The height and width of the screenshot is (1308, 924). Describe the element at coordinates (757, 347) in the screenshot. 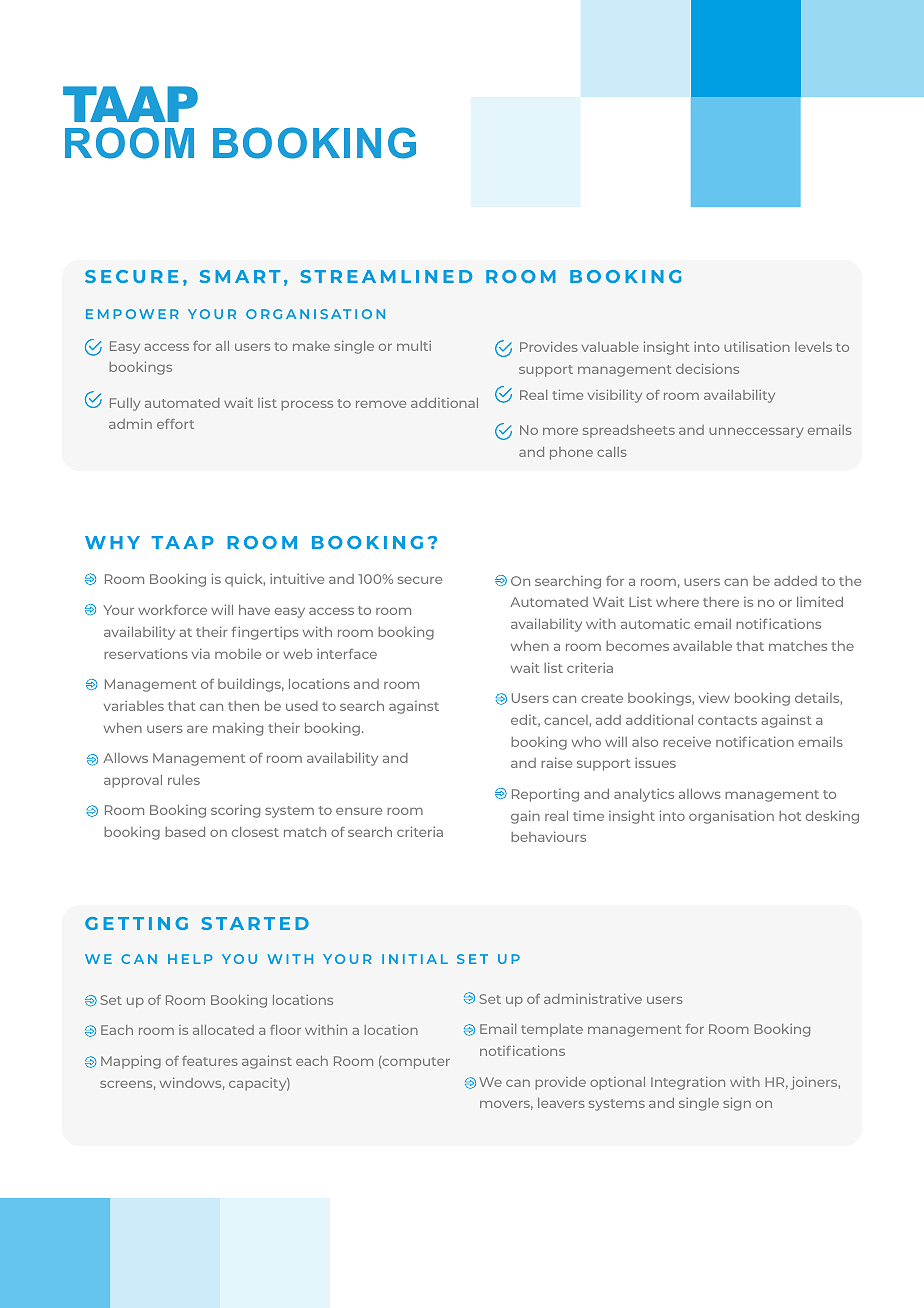

I see `utilisation` at that location.
